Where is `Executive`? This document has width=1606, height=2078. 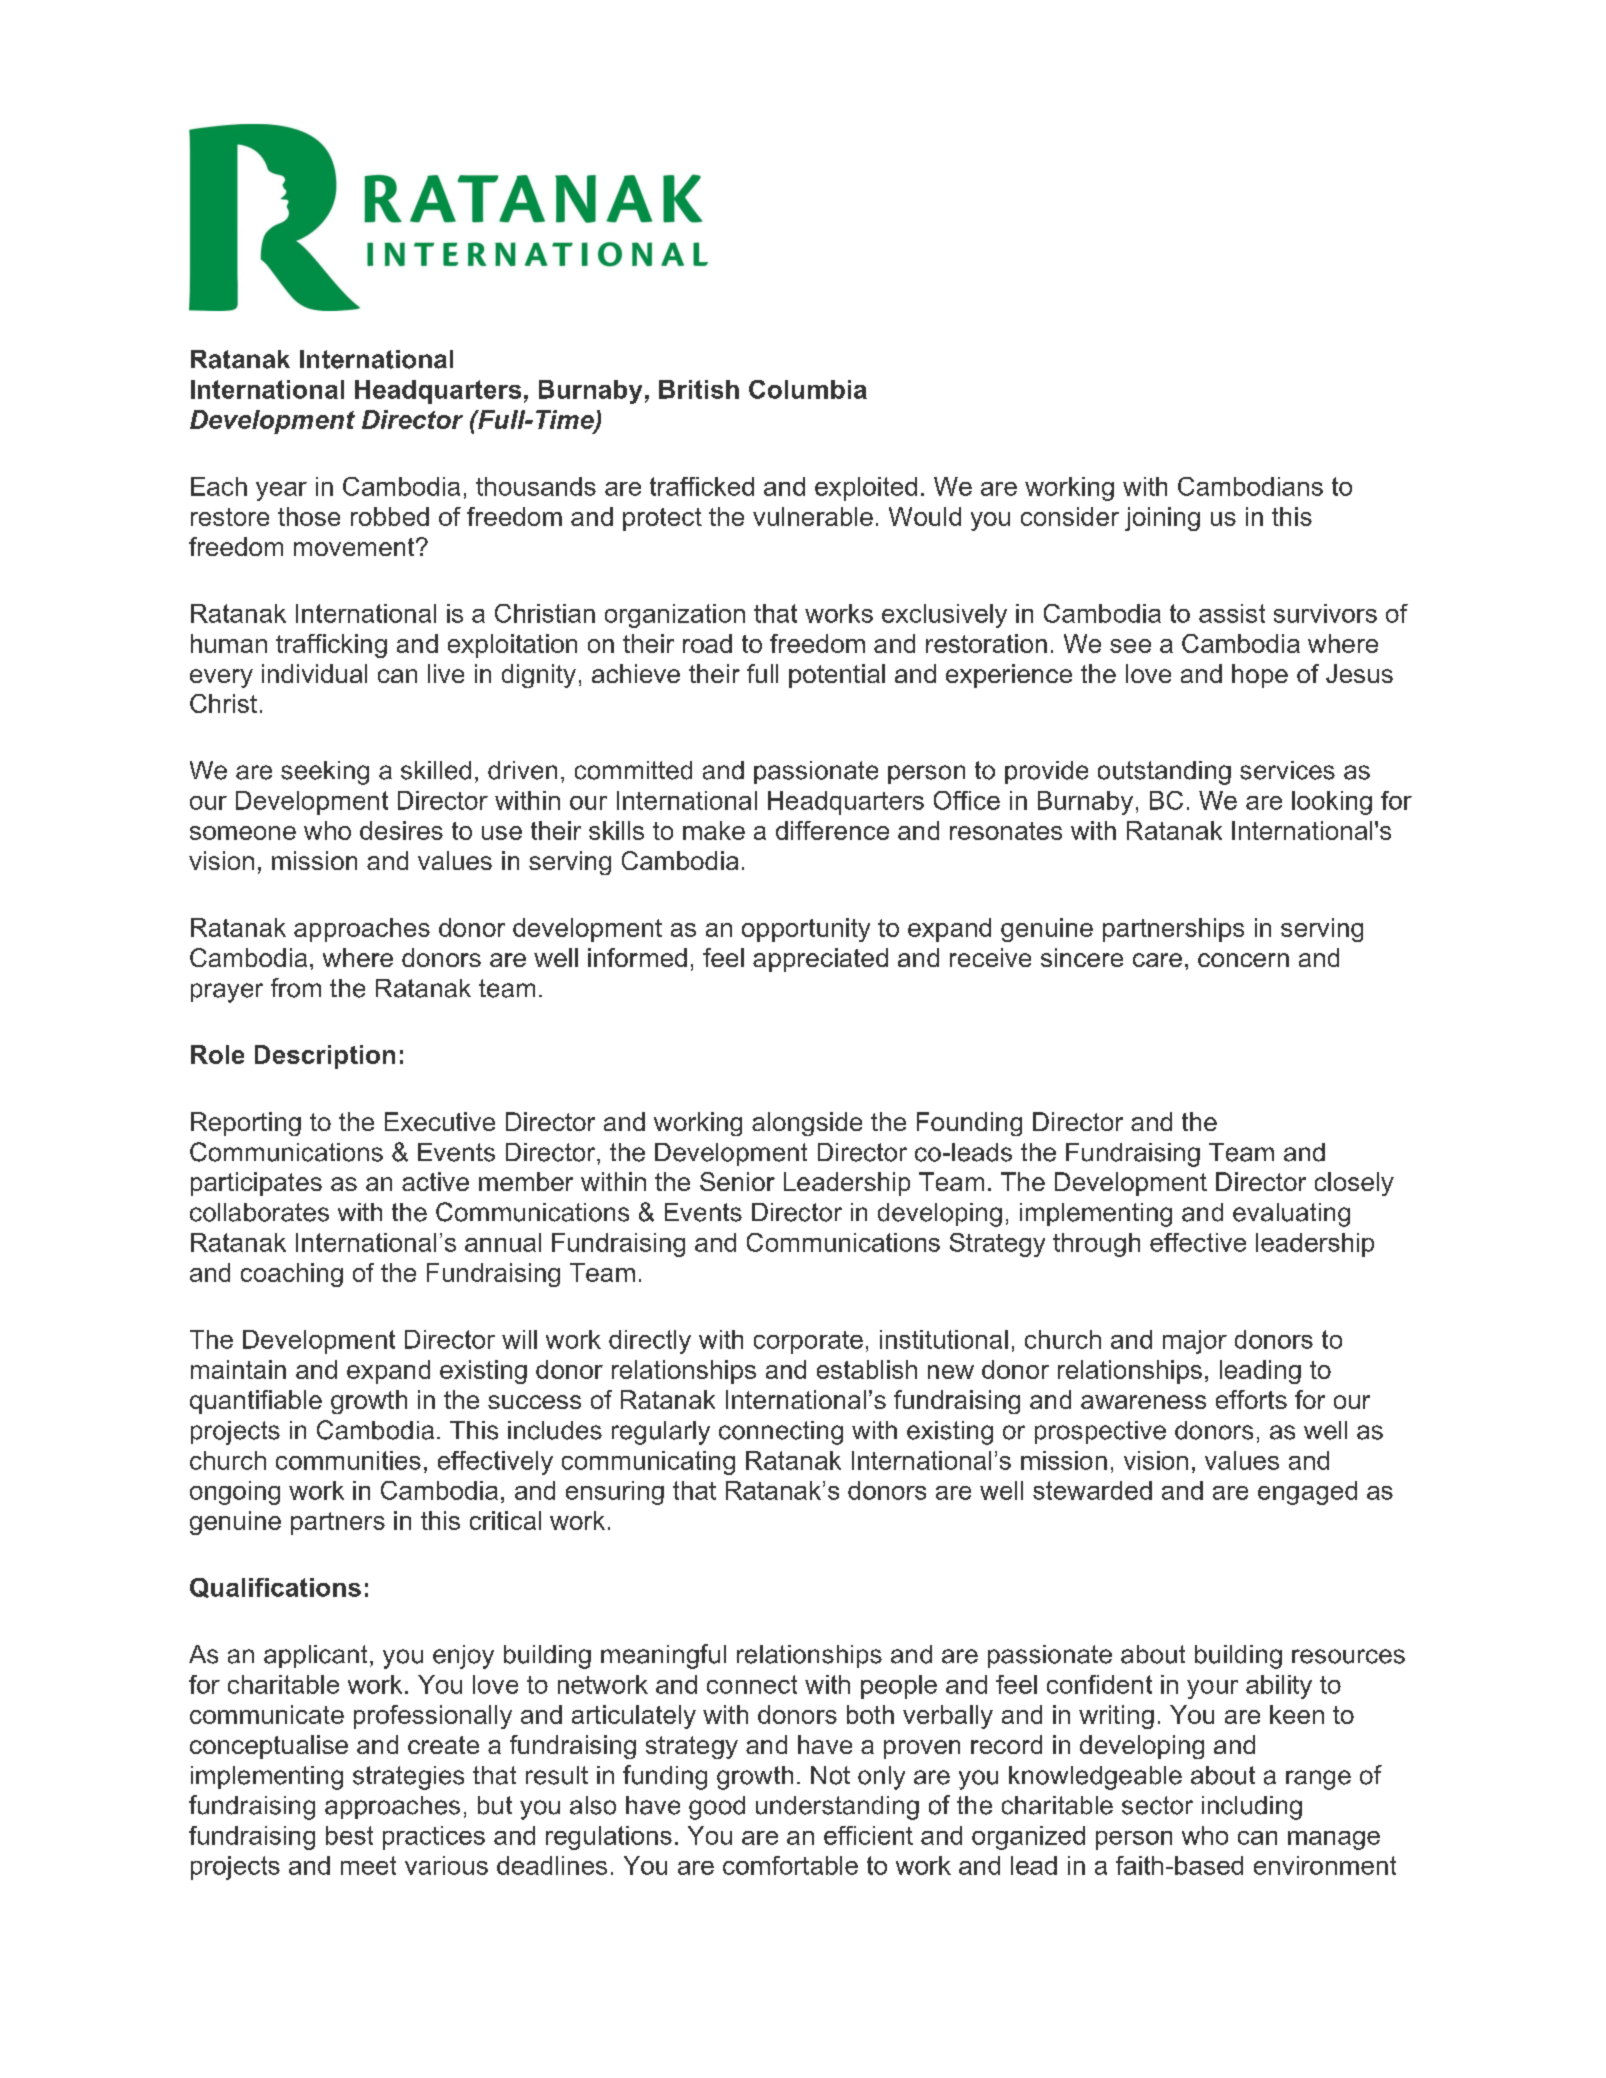 Executive is located at coordinates (440, 1121).
